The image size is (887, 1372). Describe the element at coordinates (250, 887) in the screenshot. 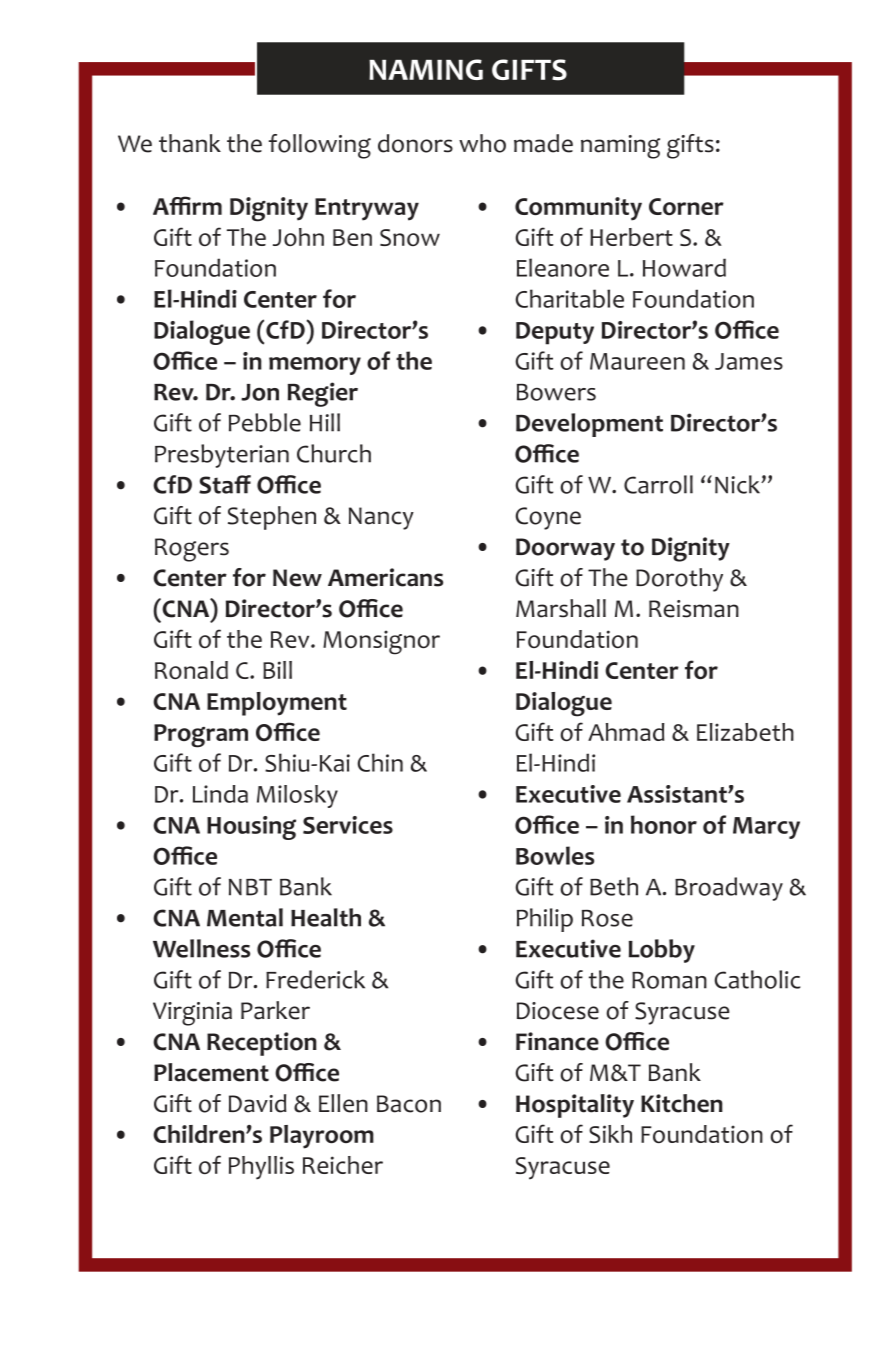

I see `NBT` at that location.
